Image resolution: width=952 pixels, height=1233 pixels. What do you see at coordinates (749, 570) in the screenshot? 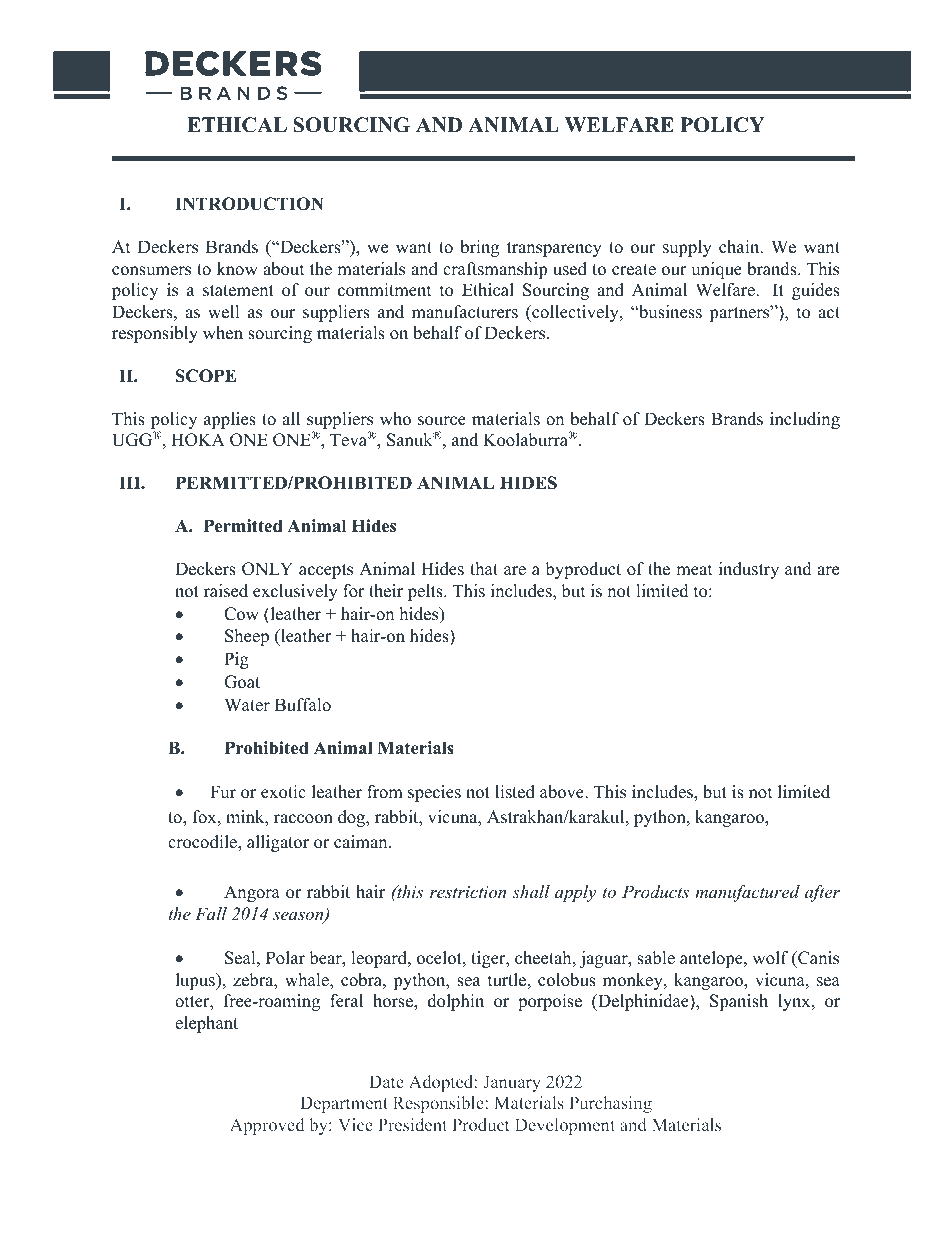
I see `industry` at bounding box center [749, 570].
